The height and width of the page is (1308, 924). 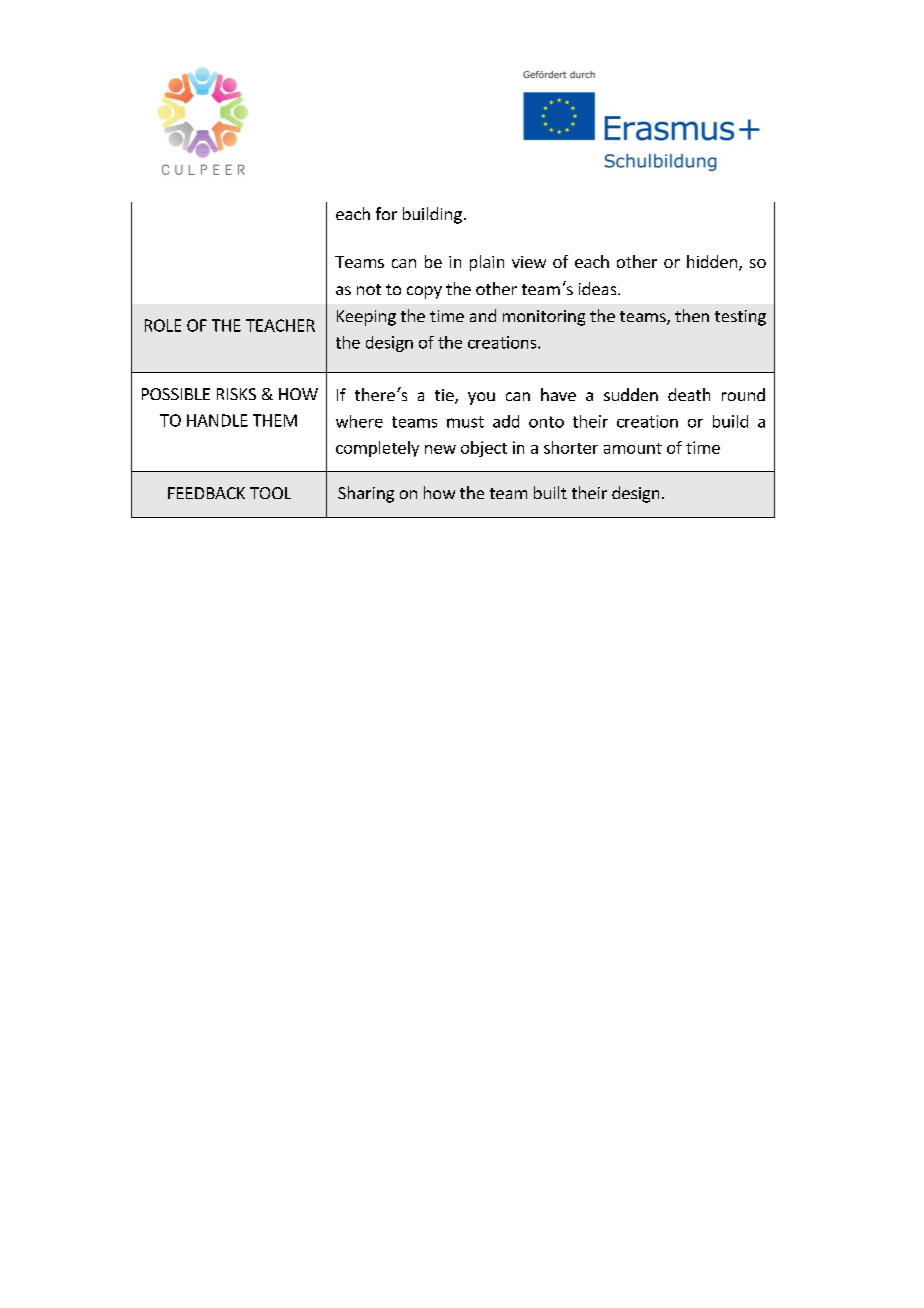 I want to click on ROLE, so click(x=163, y=325).
